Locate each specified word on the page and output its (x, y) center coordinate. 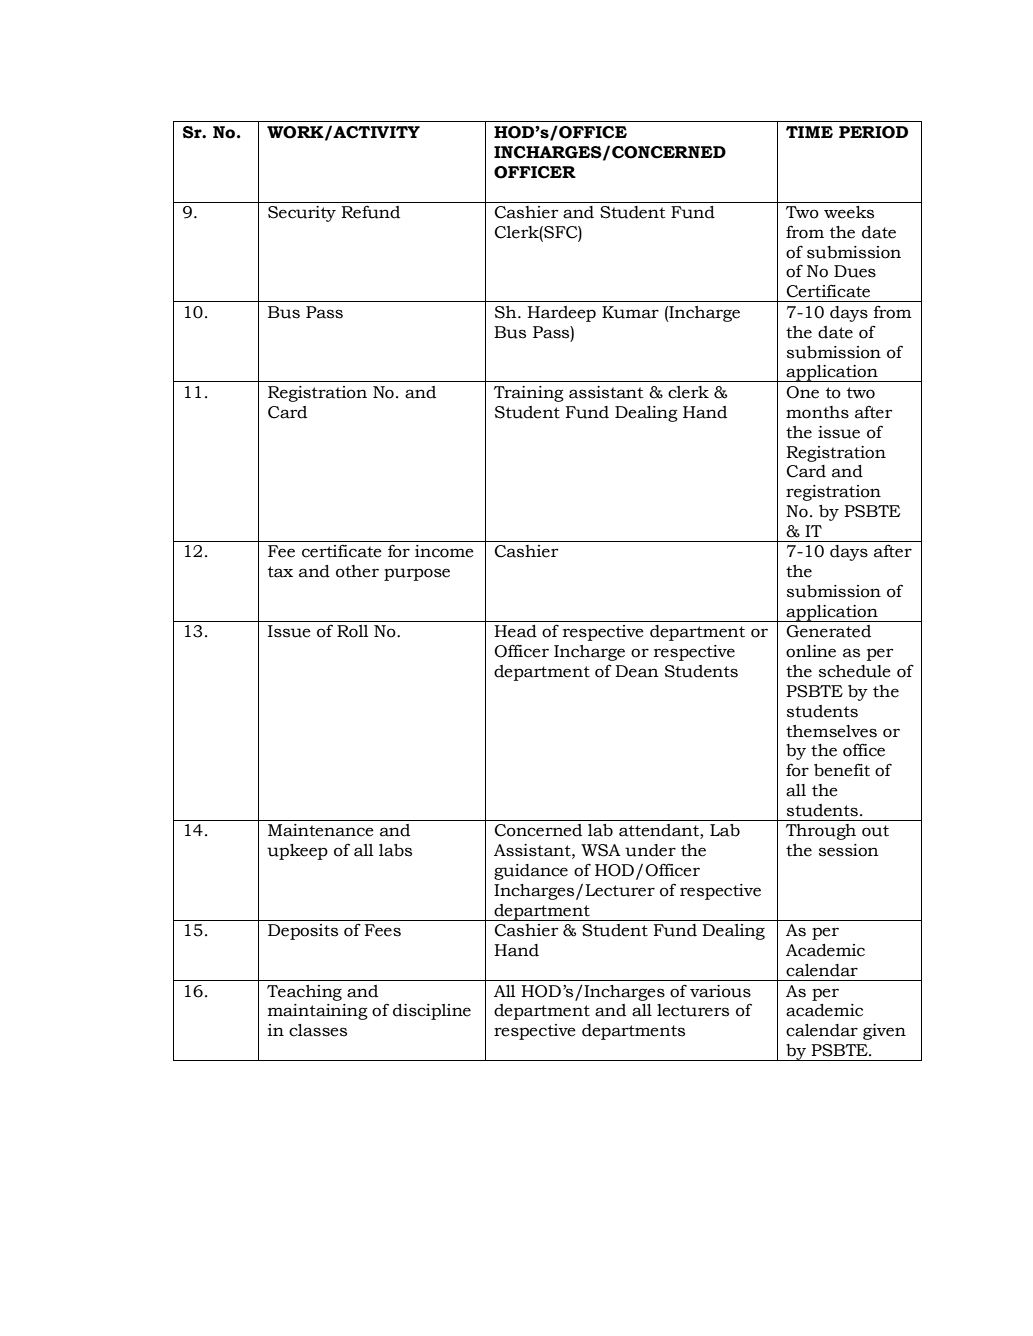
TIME (809, 132)
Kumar (630, 312)
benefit (842, 770)
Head (515, 631)
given (884, 1032)
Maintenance (321, 830)
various (720, 991)
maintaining (318, 1012)
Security (302, 214)
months (817, 412)
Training (529, 394)
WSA (601, 850)
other (357, 571)
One (802, 392)
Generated (828, 631)
